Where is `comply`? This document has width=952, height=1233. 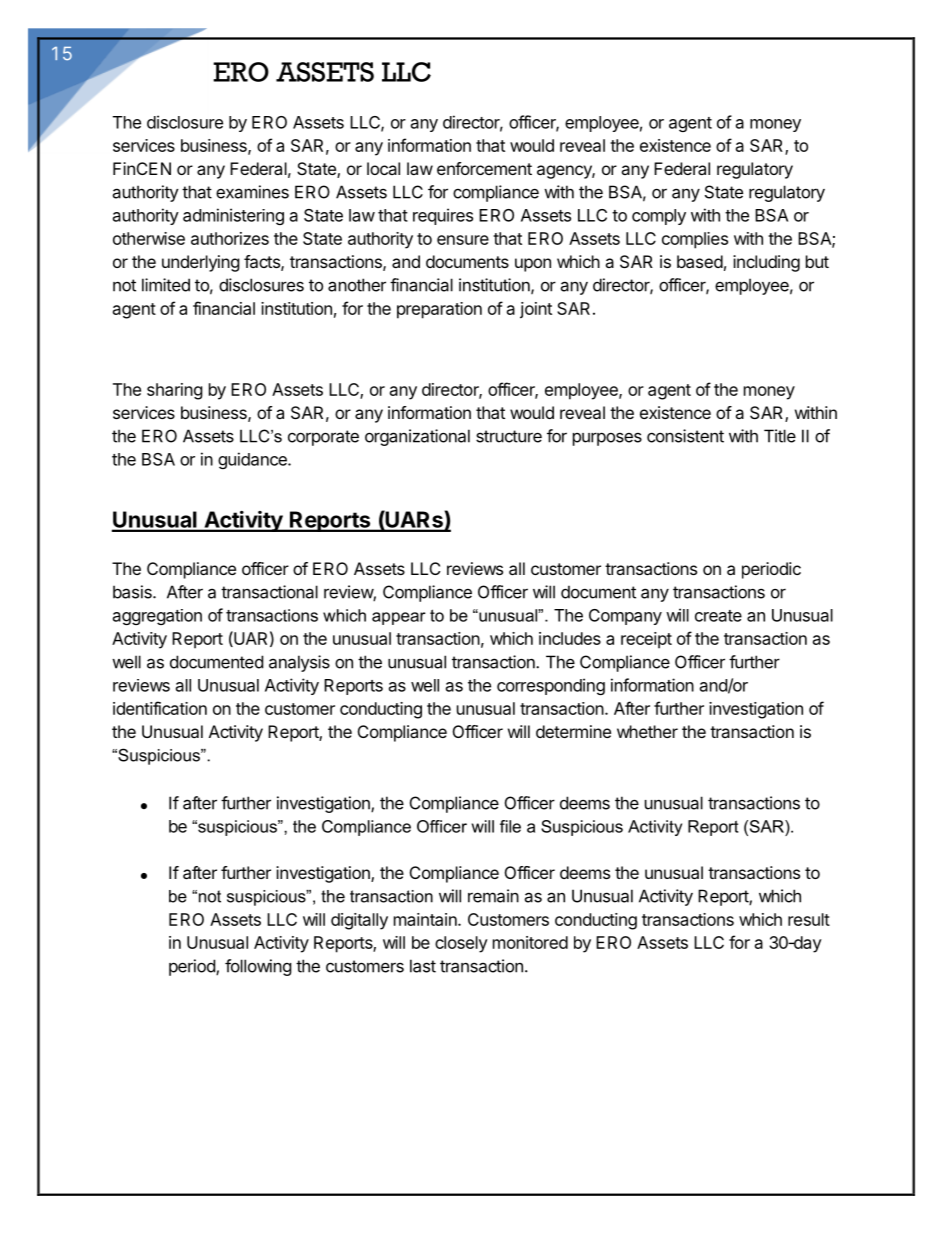 comply is located at coordinates (659, 217).
